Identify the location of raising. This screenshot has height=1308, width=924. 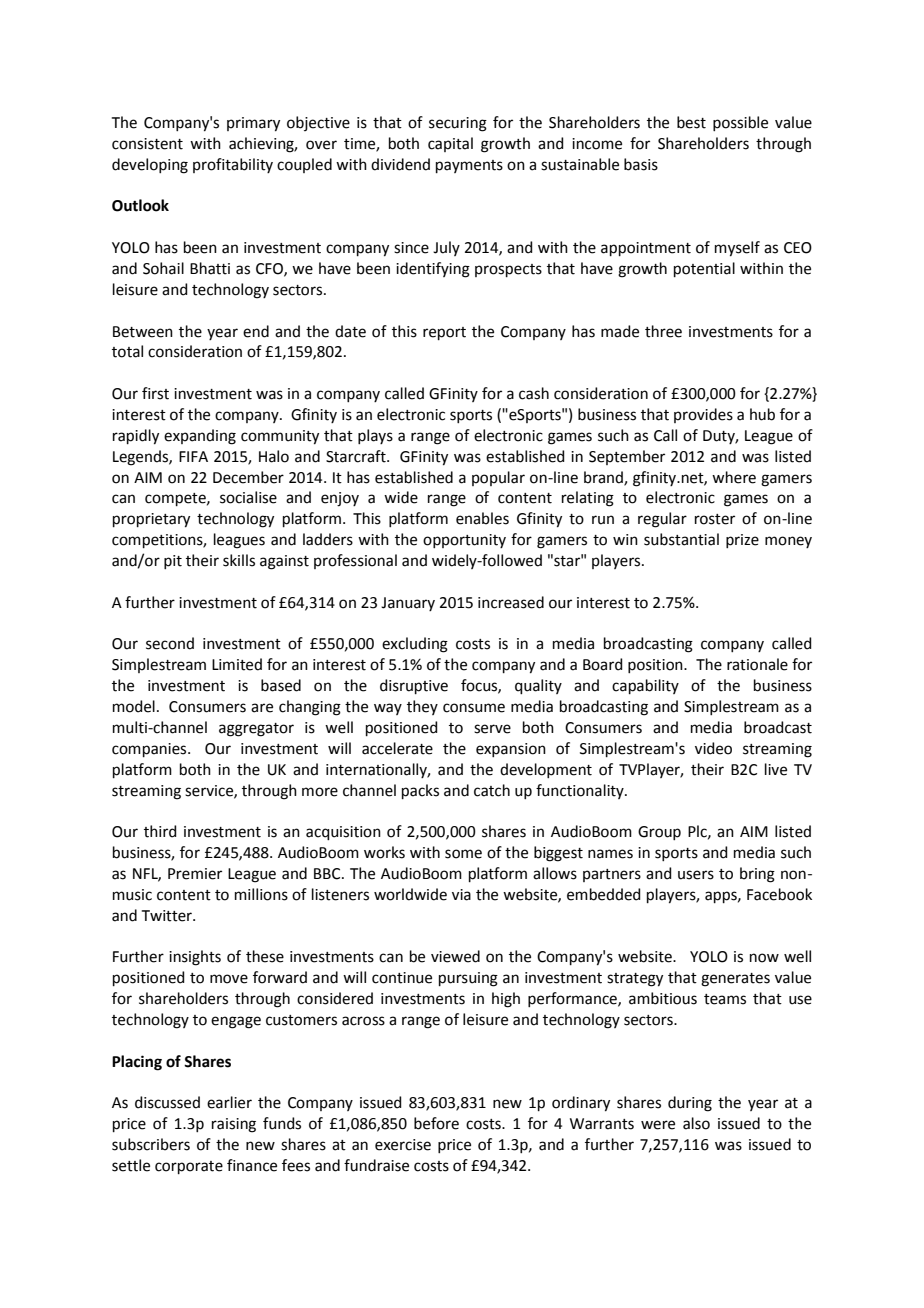
(234, 1125).
